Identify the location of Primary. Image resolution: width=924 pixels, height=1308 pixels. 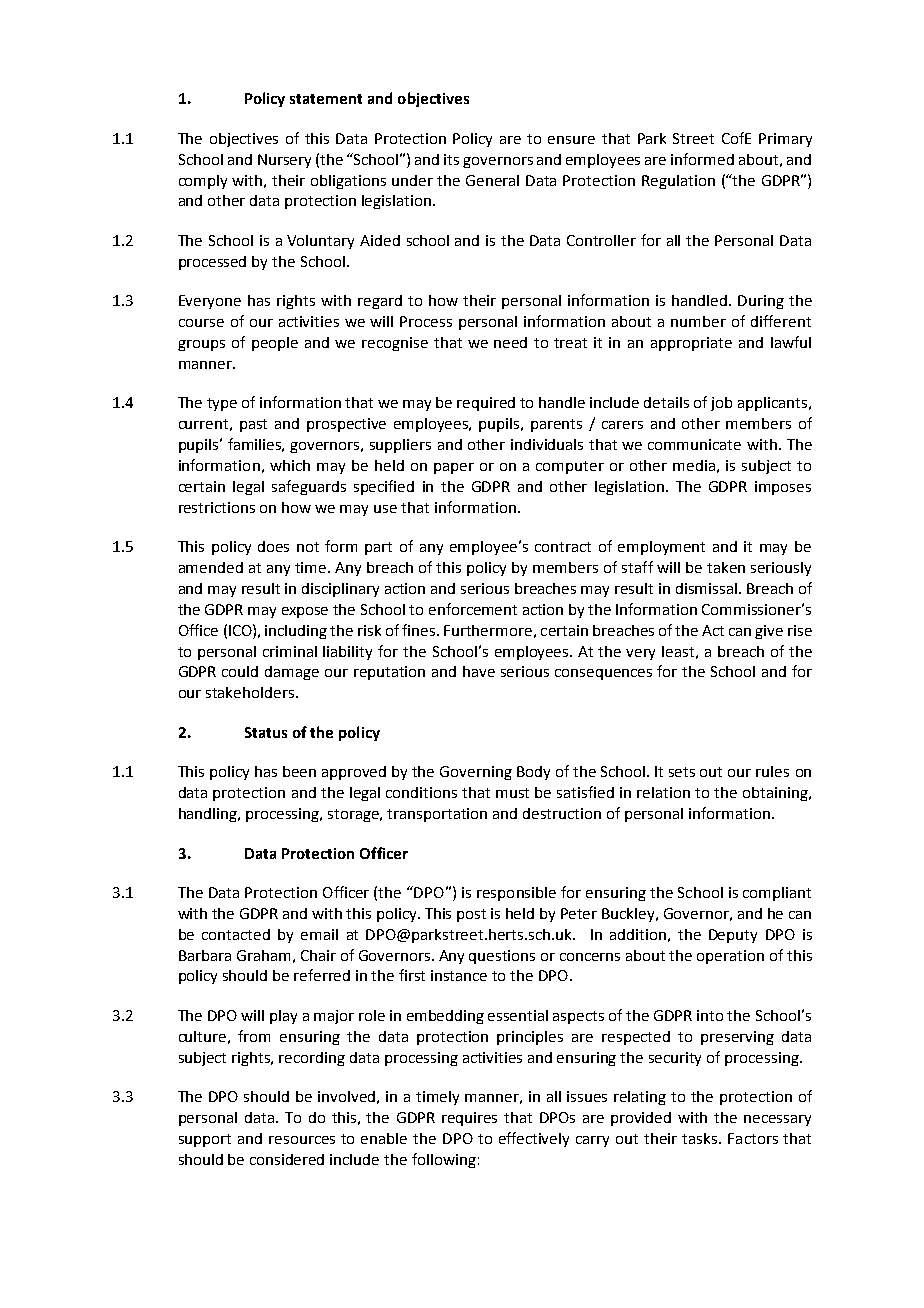
(785, 140).
